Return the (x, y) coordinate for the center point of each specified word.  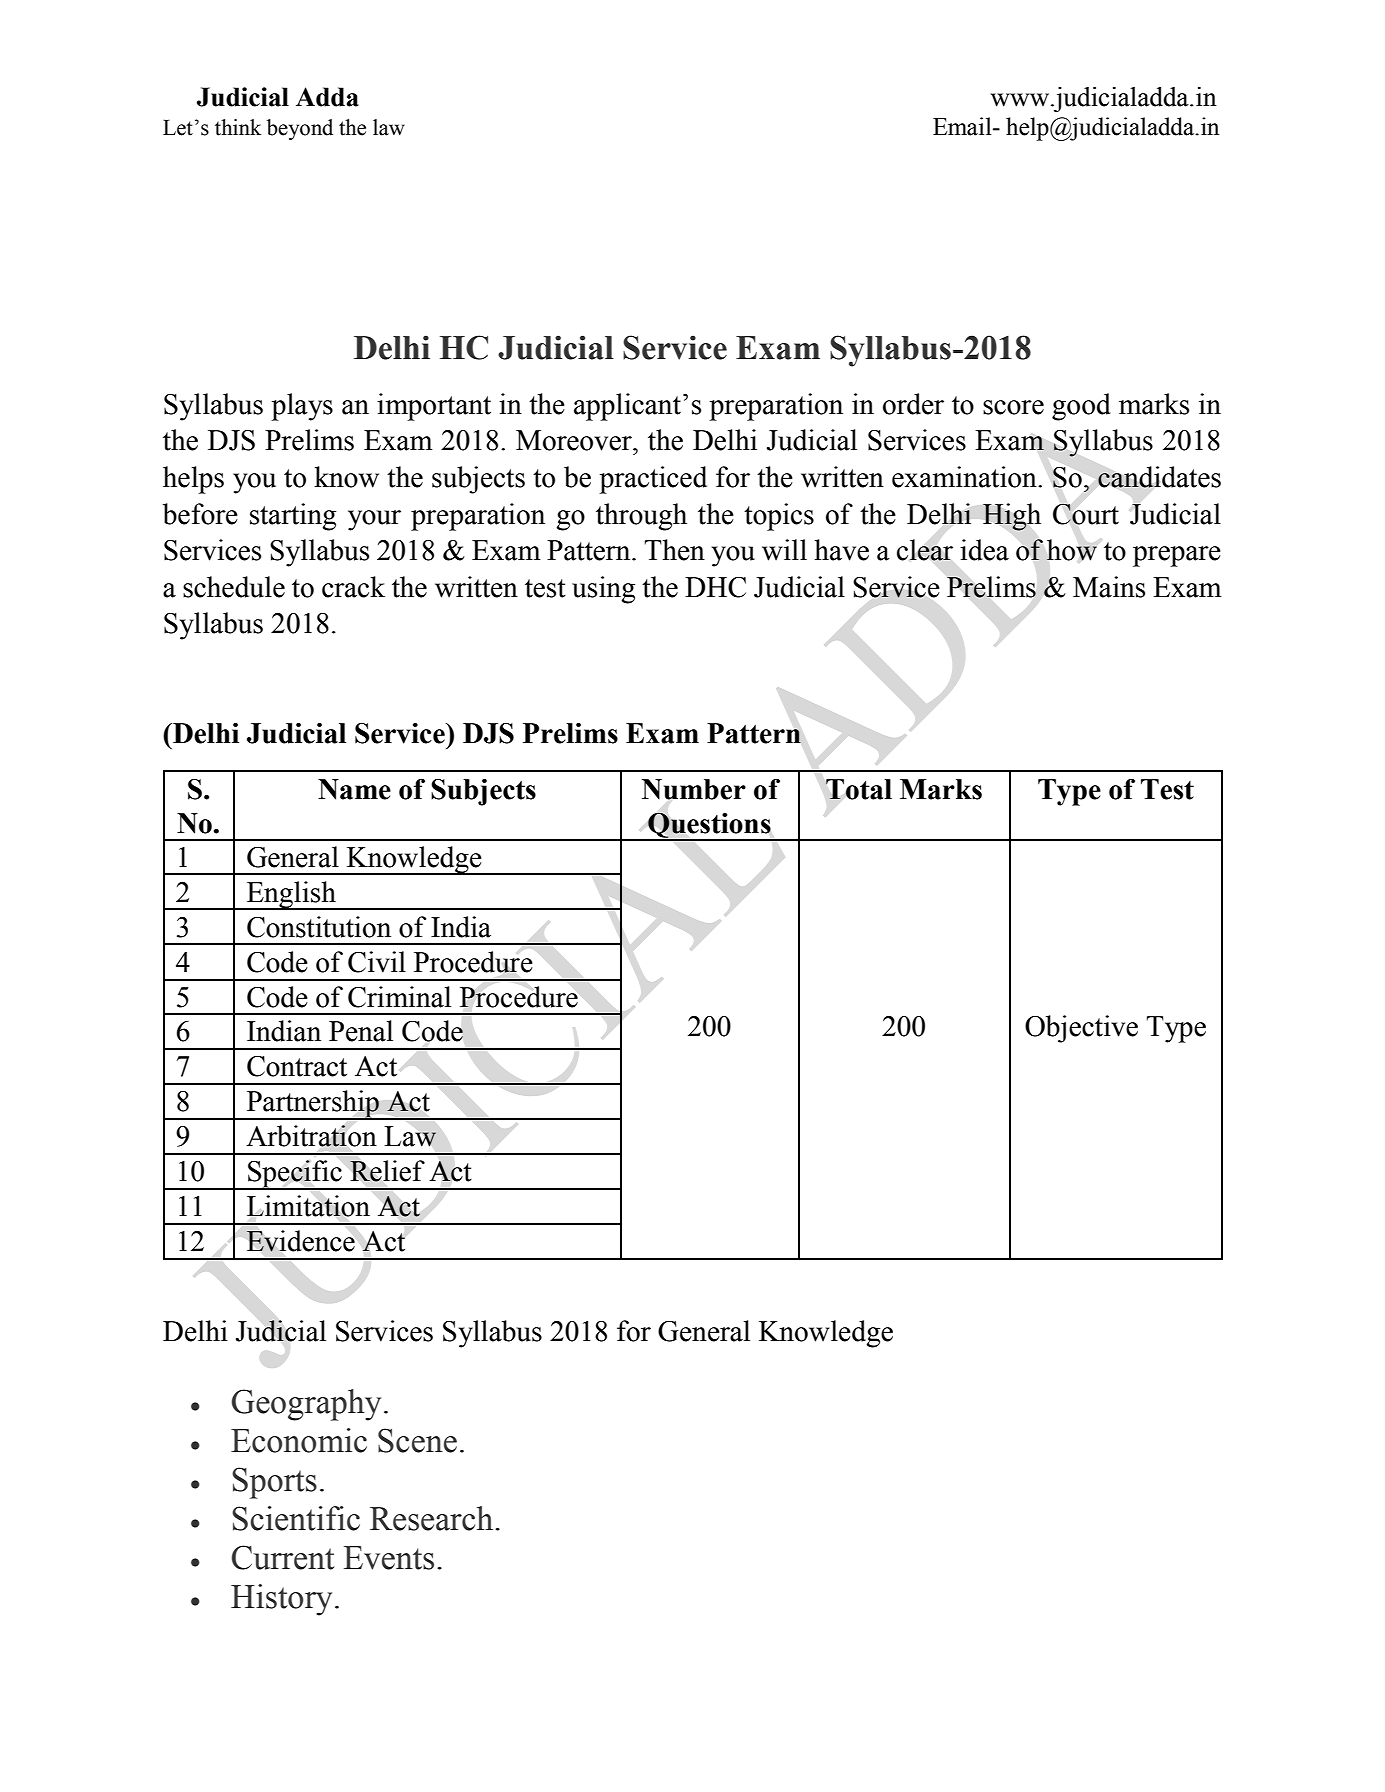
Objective (1081, 1029)
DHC (715, 587)
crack (353, 587)
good (1081, 407)
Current (283, 1557)
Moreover (575, 440)
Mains (1109, 587)
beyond (300, 129)
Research (433, 1518)
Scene (417, 1440)
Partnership (312, 1105)
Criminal (399, 997)
